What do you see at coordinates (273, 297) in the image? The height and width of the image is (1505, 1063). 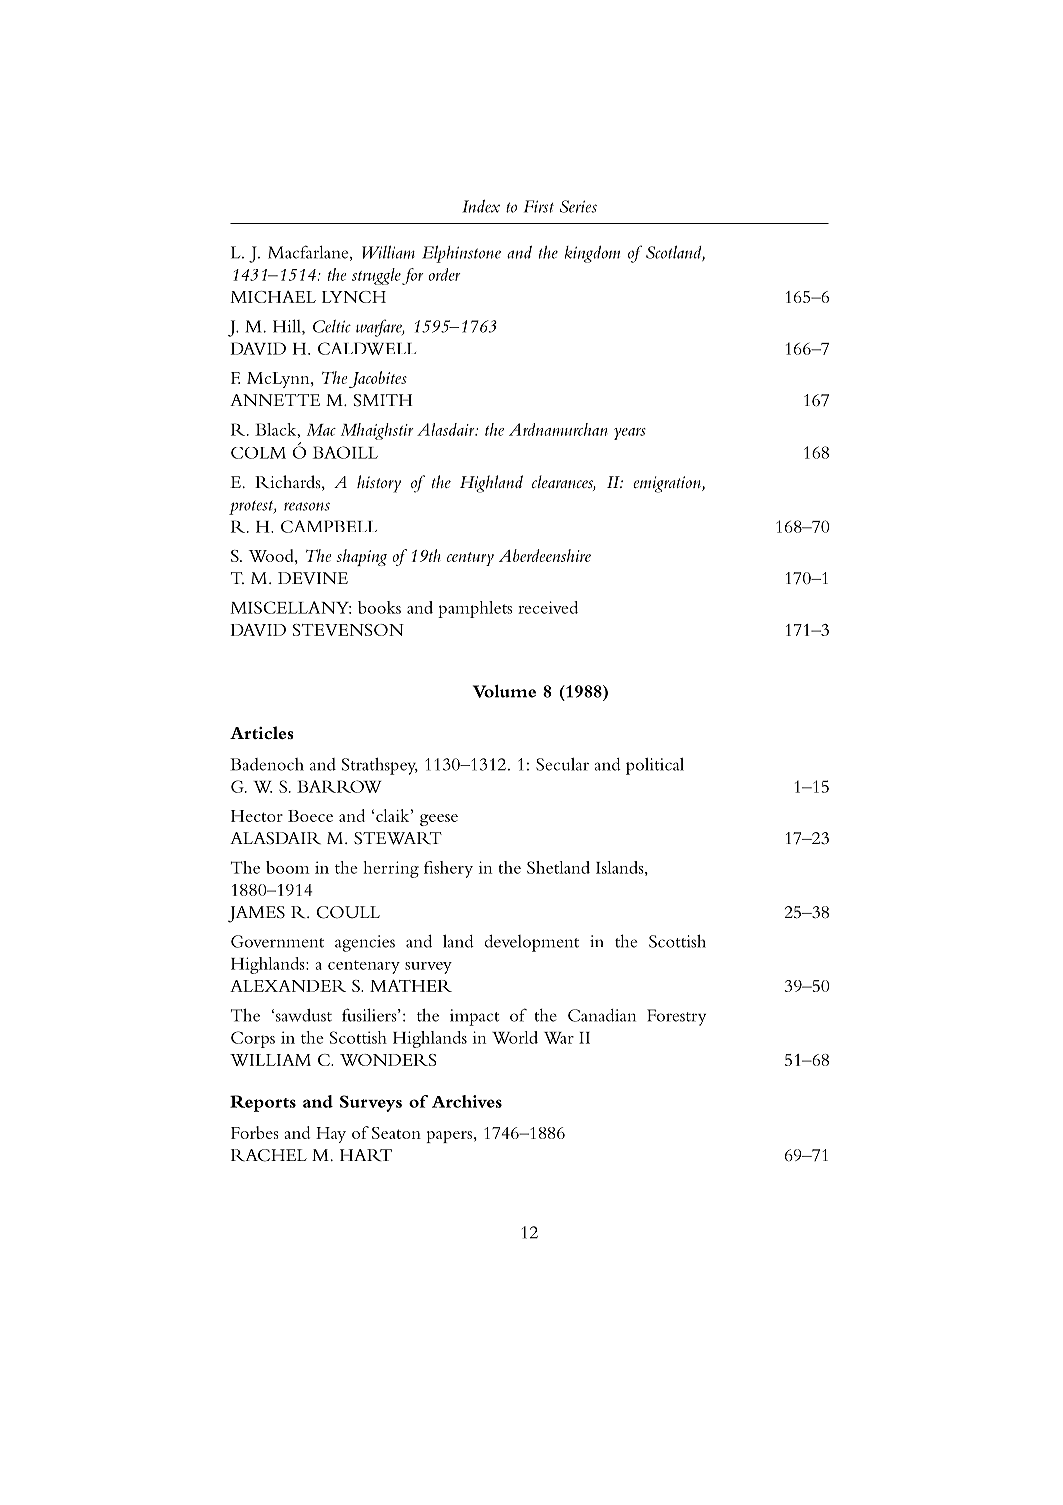 I see `MICHAEL` at bounding box center [273, 297].
